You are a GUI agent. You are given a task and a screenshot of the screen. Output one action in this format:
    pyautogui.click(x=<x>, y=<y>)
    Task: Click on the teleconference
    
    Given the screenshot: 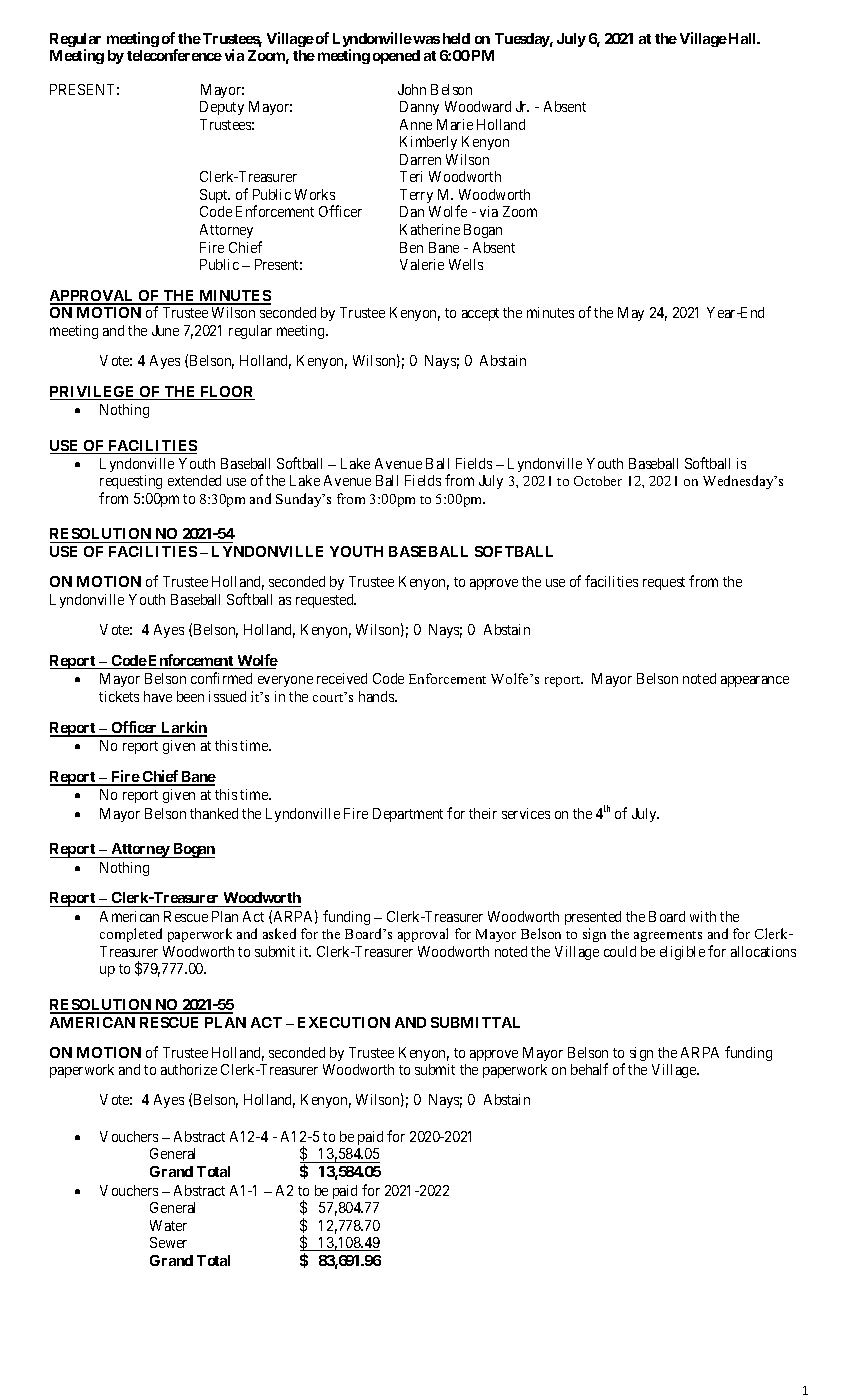 What is the action you would take?
    pyautogui.click(x=174, y=55)
